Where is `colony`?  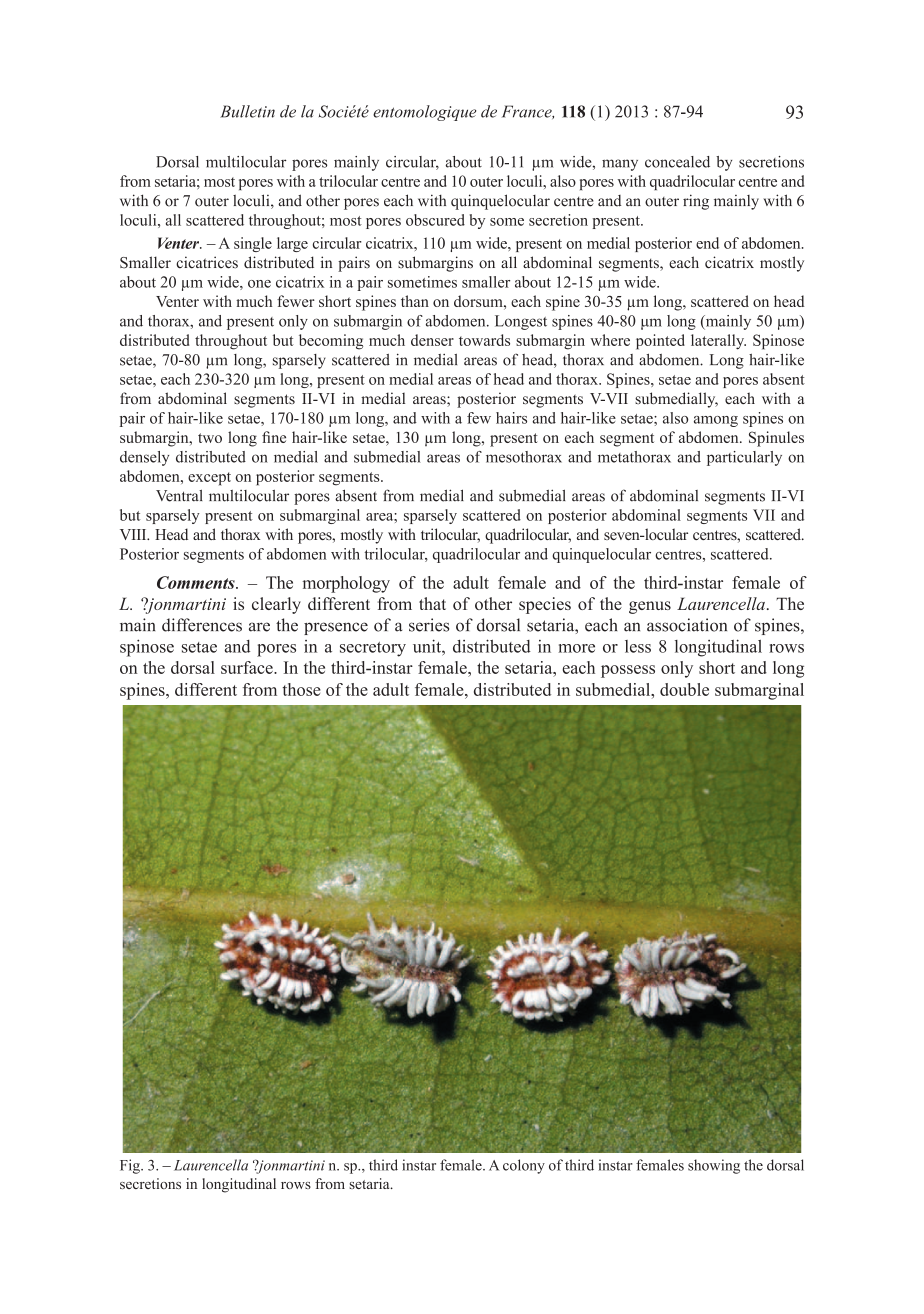 colony is located at coordinates (524, 1166).
